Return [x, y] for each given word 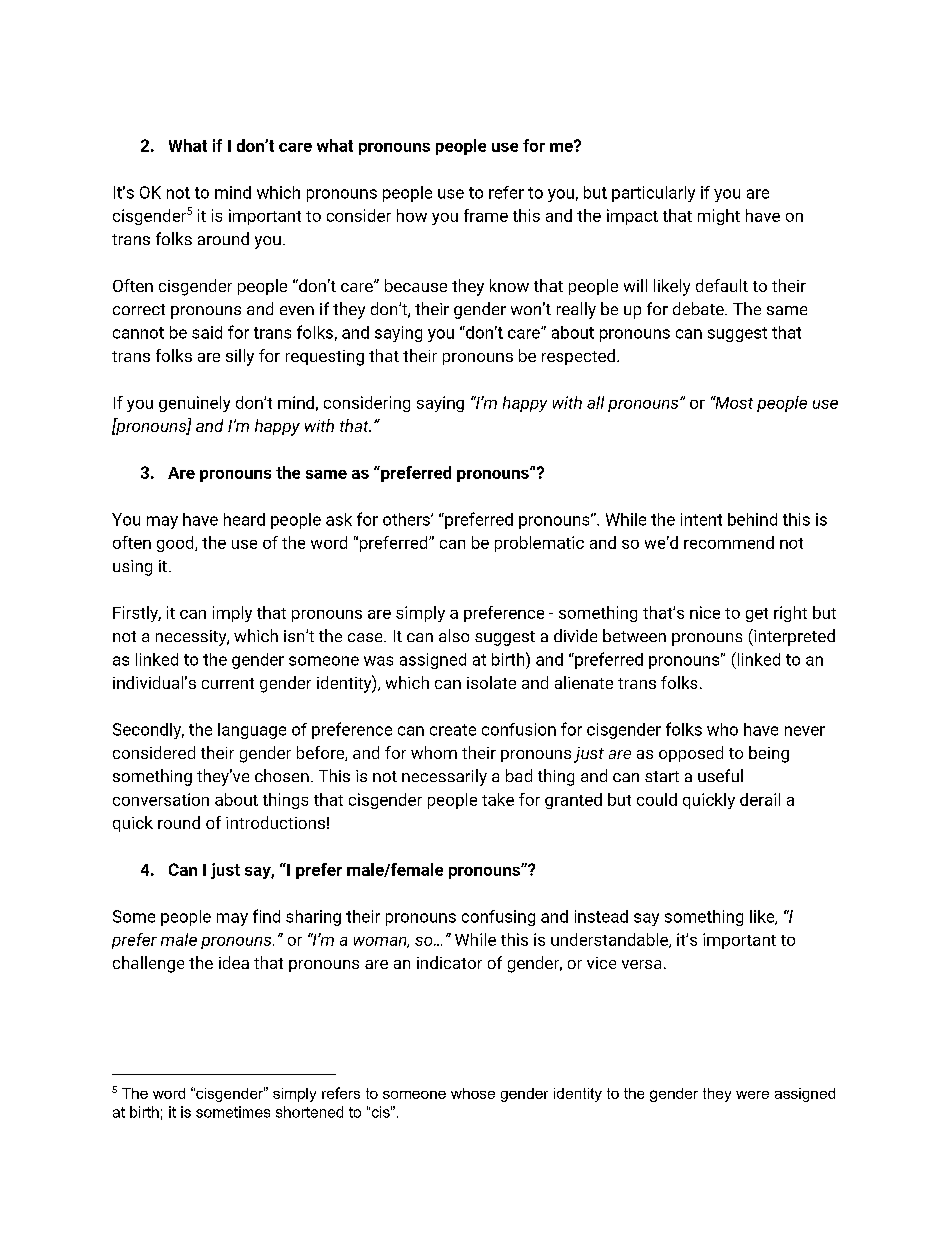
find [266, 916]
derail [760, 799]
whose [473, 1093]
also [454, 635]
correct [139, 309]
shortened [309, 1112]
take [498, 799]
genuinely [194, 404]
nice [705, 612]
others [407, 519]
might [719, 217]
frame [486, 215]
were [752, 1095]
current [228, 683]
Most [733, 402]
